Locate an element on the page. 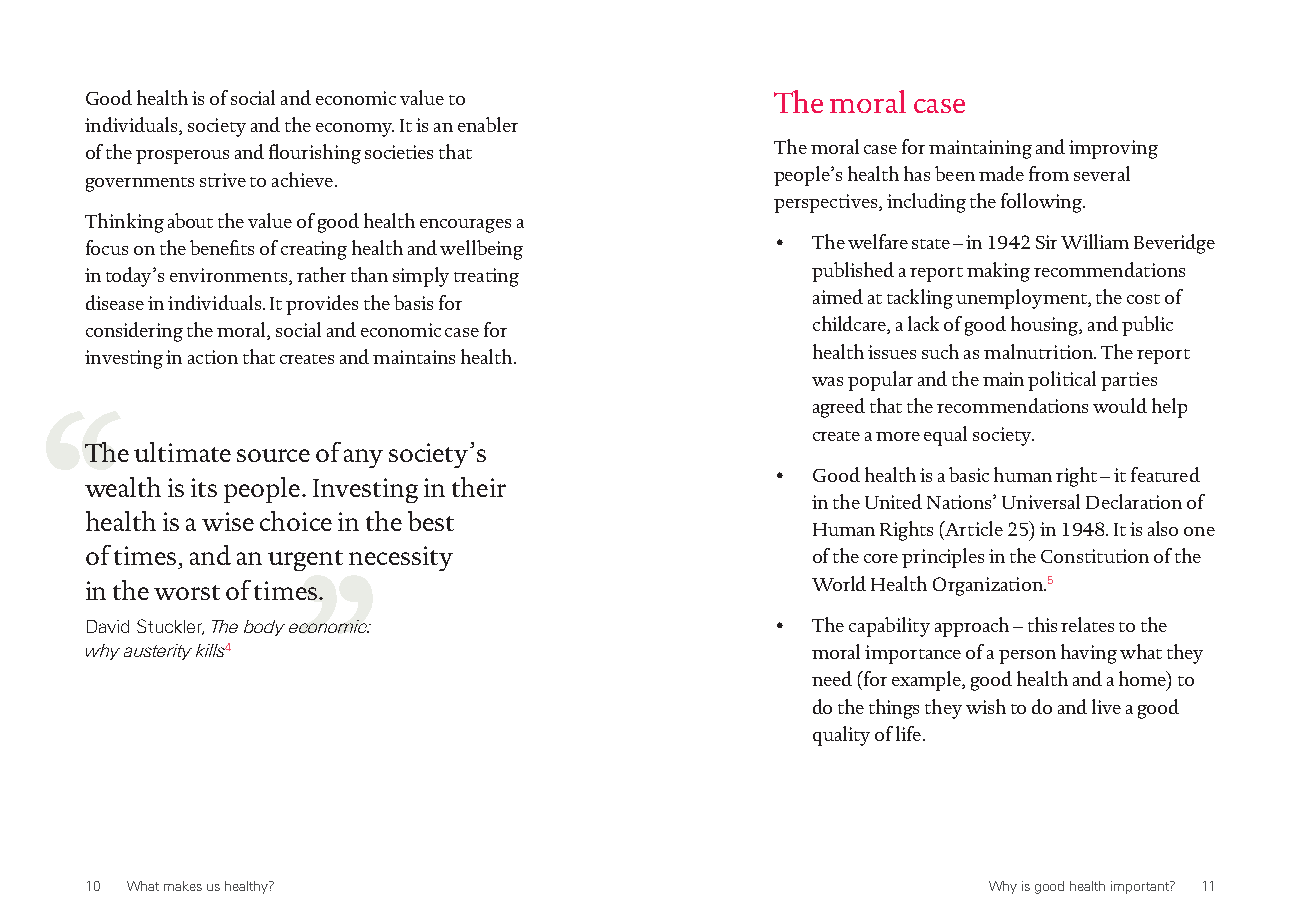 The width and height of the page is (1300, 924). prosperous is located at coordinates (182, 157).
